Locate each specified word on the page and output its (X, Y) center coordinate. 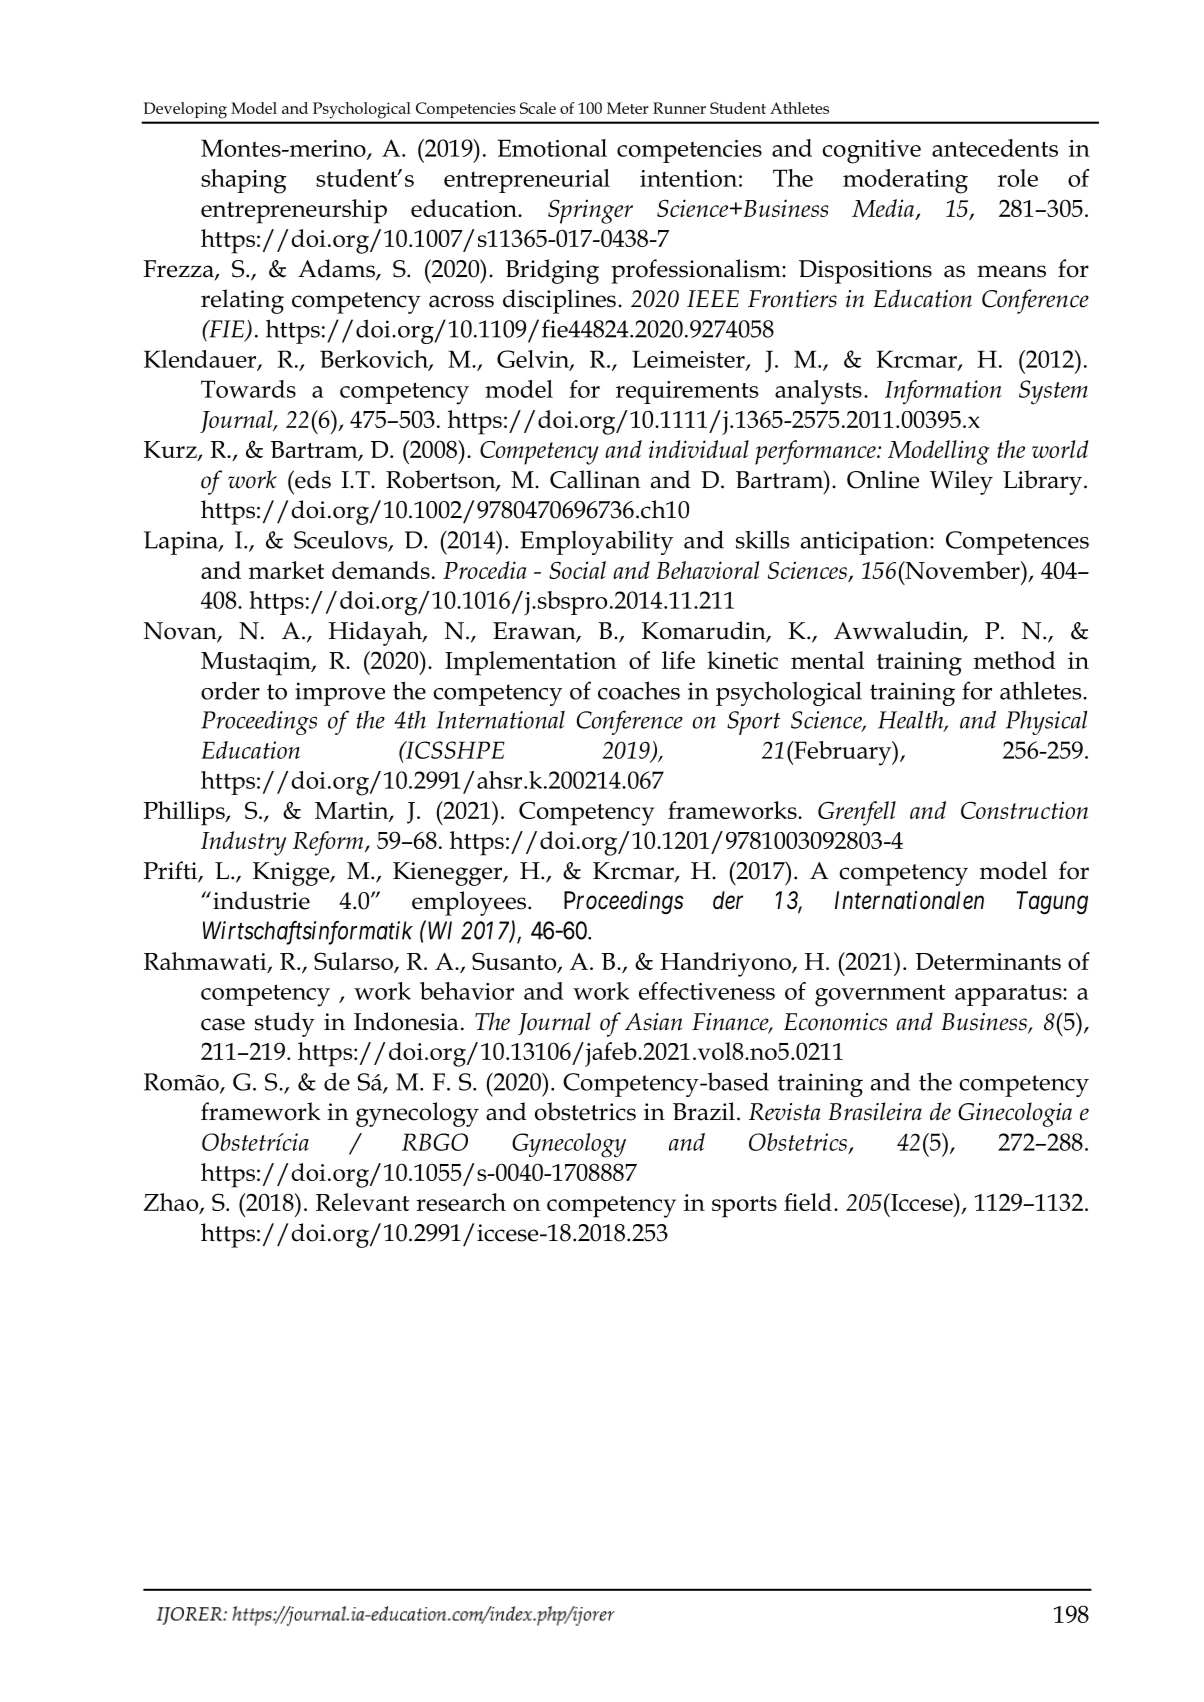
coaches (639, 690)
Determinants (988, 961)
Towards (248, 389)
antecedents (995, 148)
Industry (243, 843)
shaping (244, 181)
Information (943, 392)
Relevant (362, 1202)
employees (470, 903)
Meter (628, 108)
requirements (687, 392)
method (1015, 660)
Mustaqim (257, 664)
